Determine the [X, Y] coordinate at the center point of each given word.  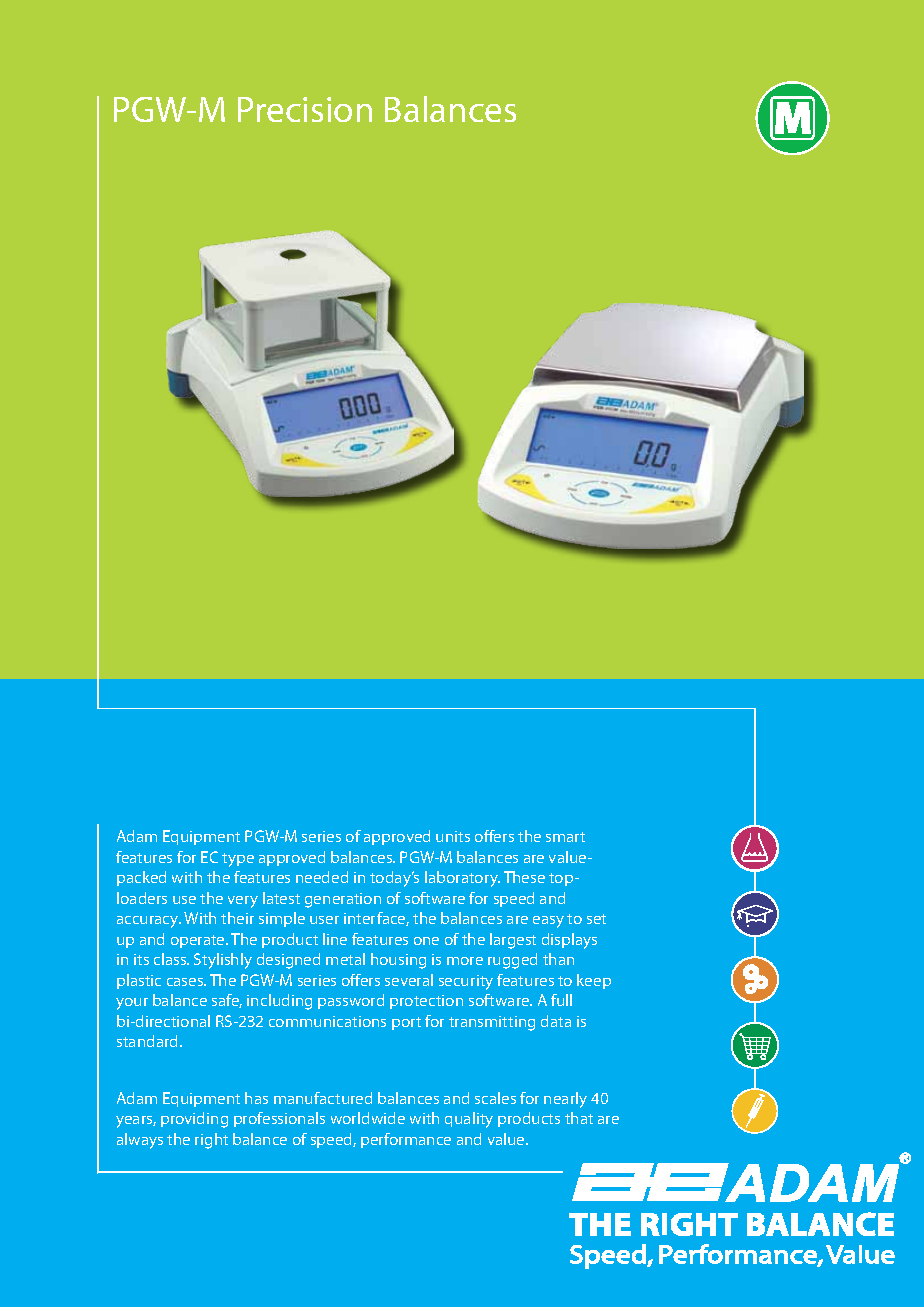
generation [343, 900]
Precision [305, 109]
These [524, 877]
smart [565, 837]
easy [548, 922]
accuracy [149, 922]
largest [513, 941]
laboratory [462, 879]
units [453, 836]
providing [194, 1120]
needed [322, 877]
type [238, 860]
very [243, 902]
